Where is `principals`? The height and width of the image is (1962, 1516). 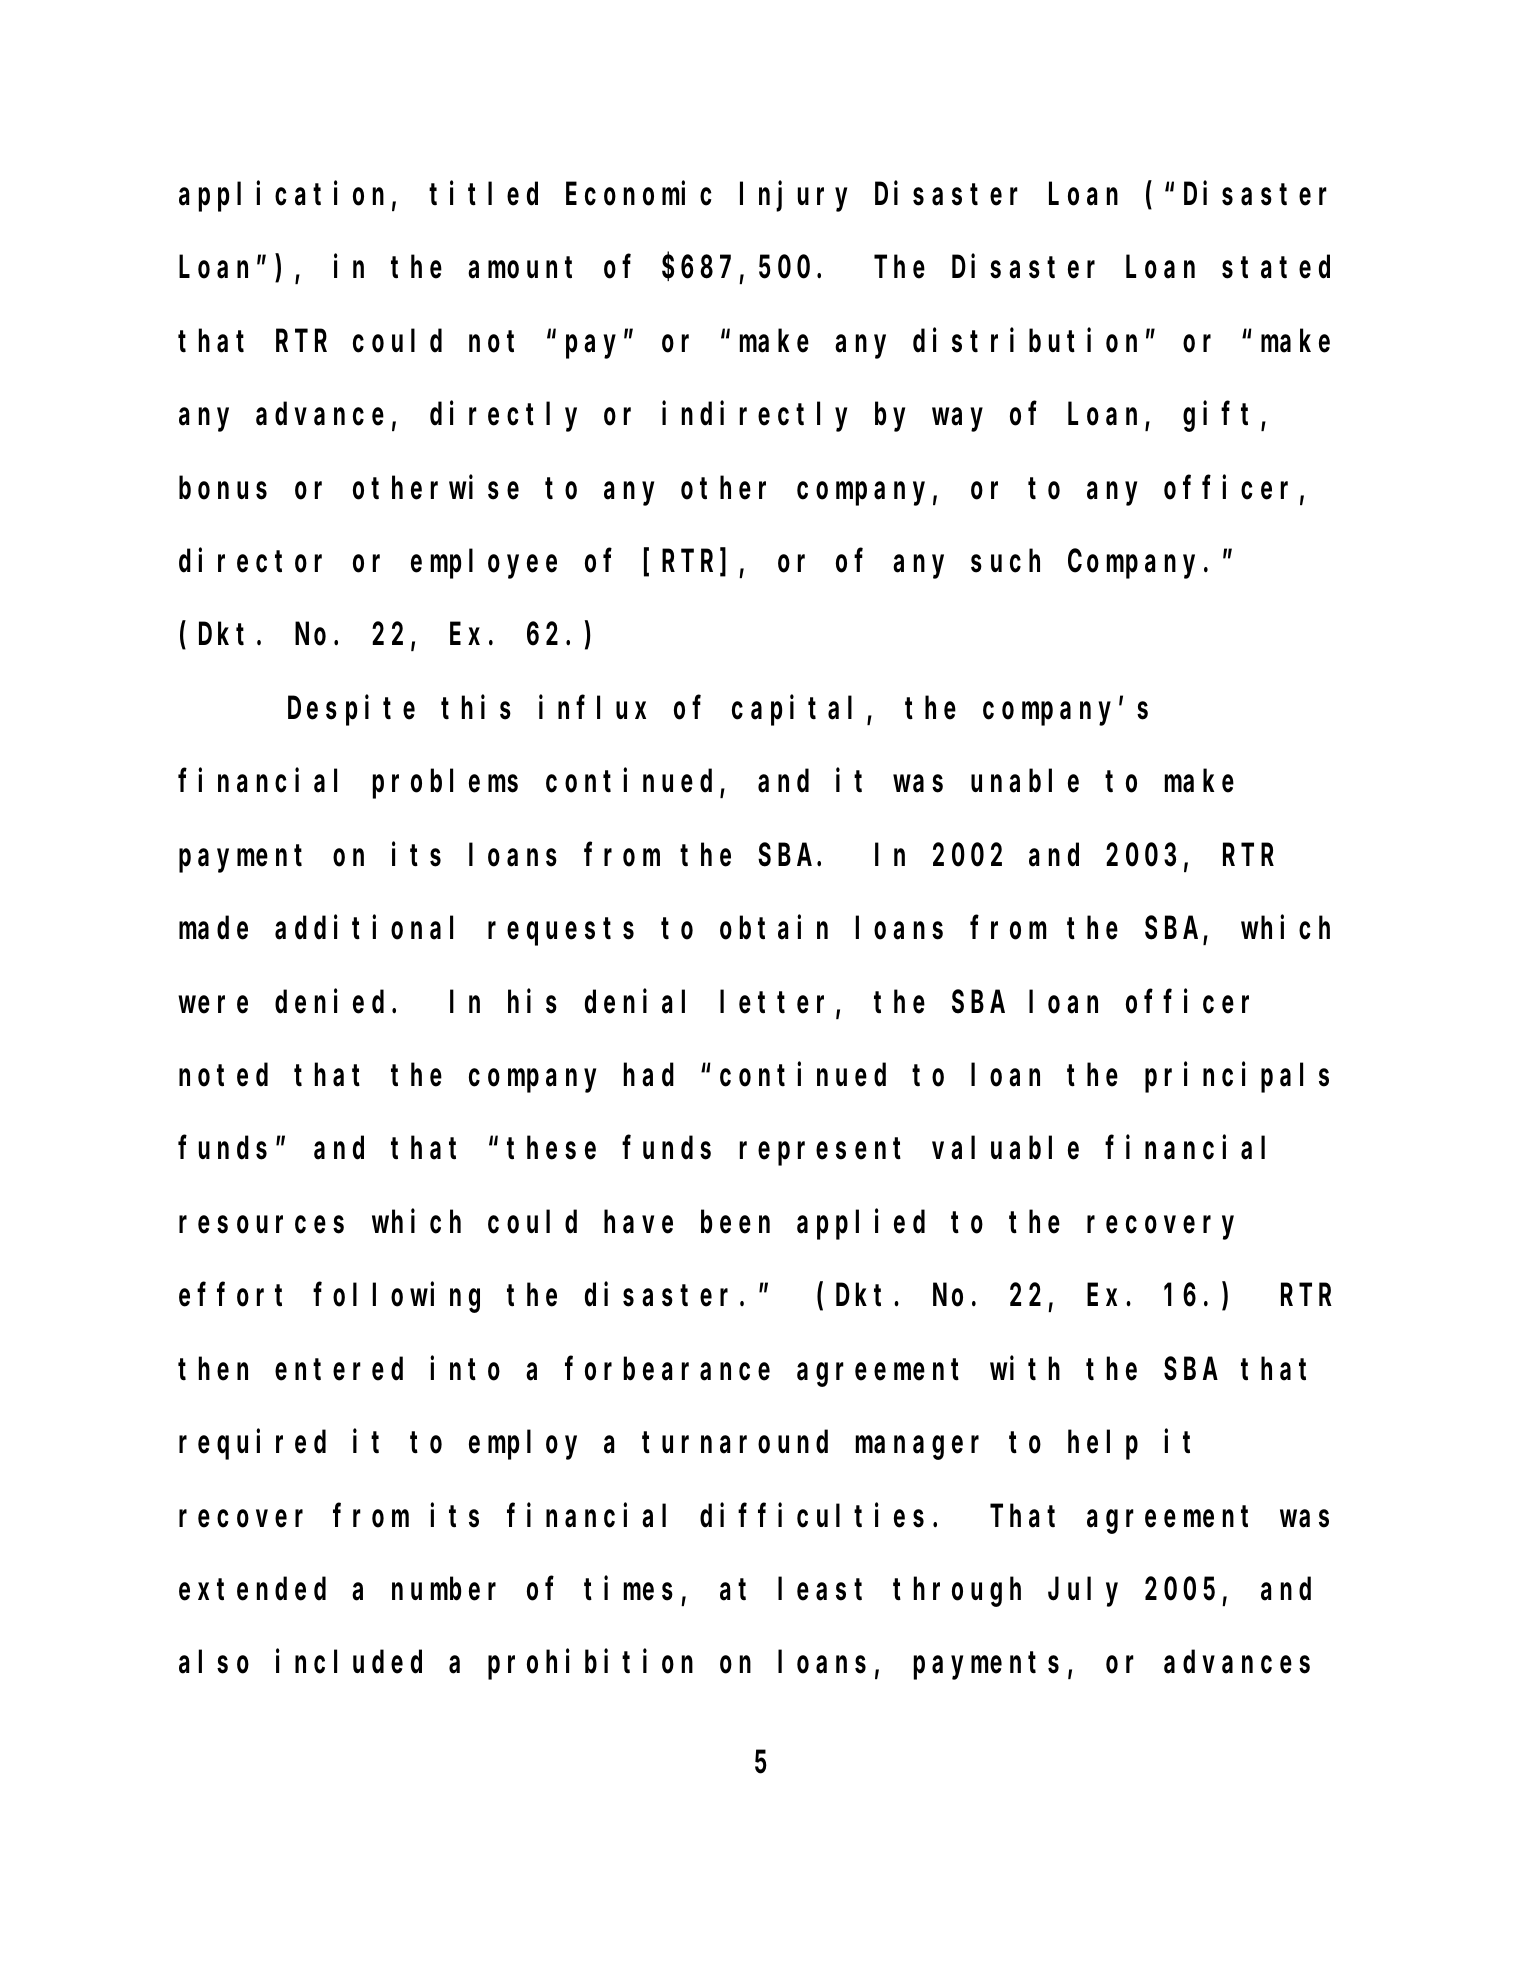
principals is located at coordinates (1237, 1078).
